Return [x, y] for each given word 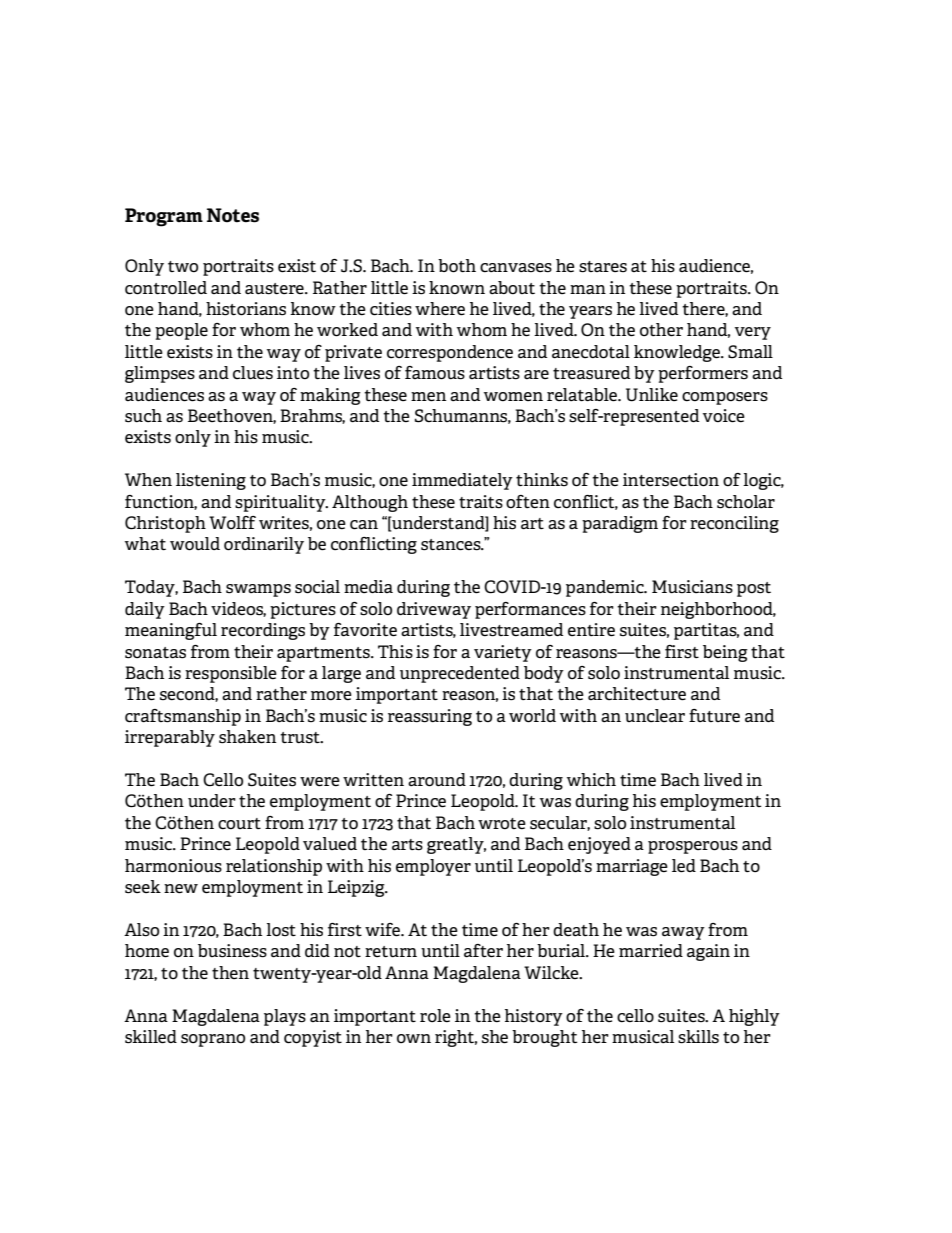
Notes [233, 215]
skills [698, 1037]
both [457, 266]
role [435, 1015]
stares [603, 267]
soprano [213, 1040]
